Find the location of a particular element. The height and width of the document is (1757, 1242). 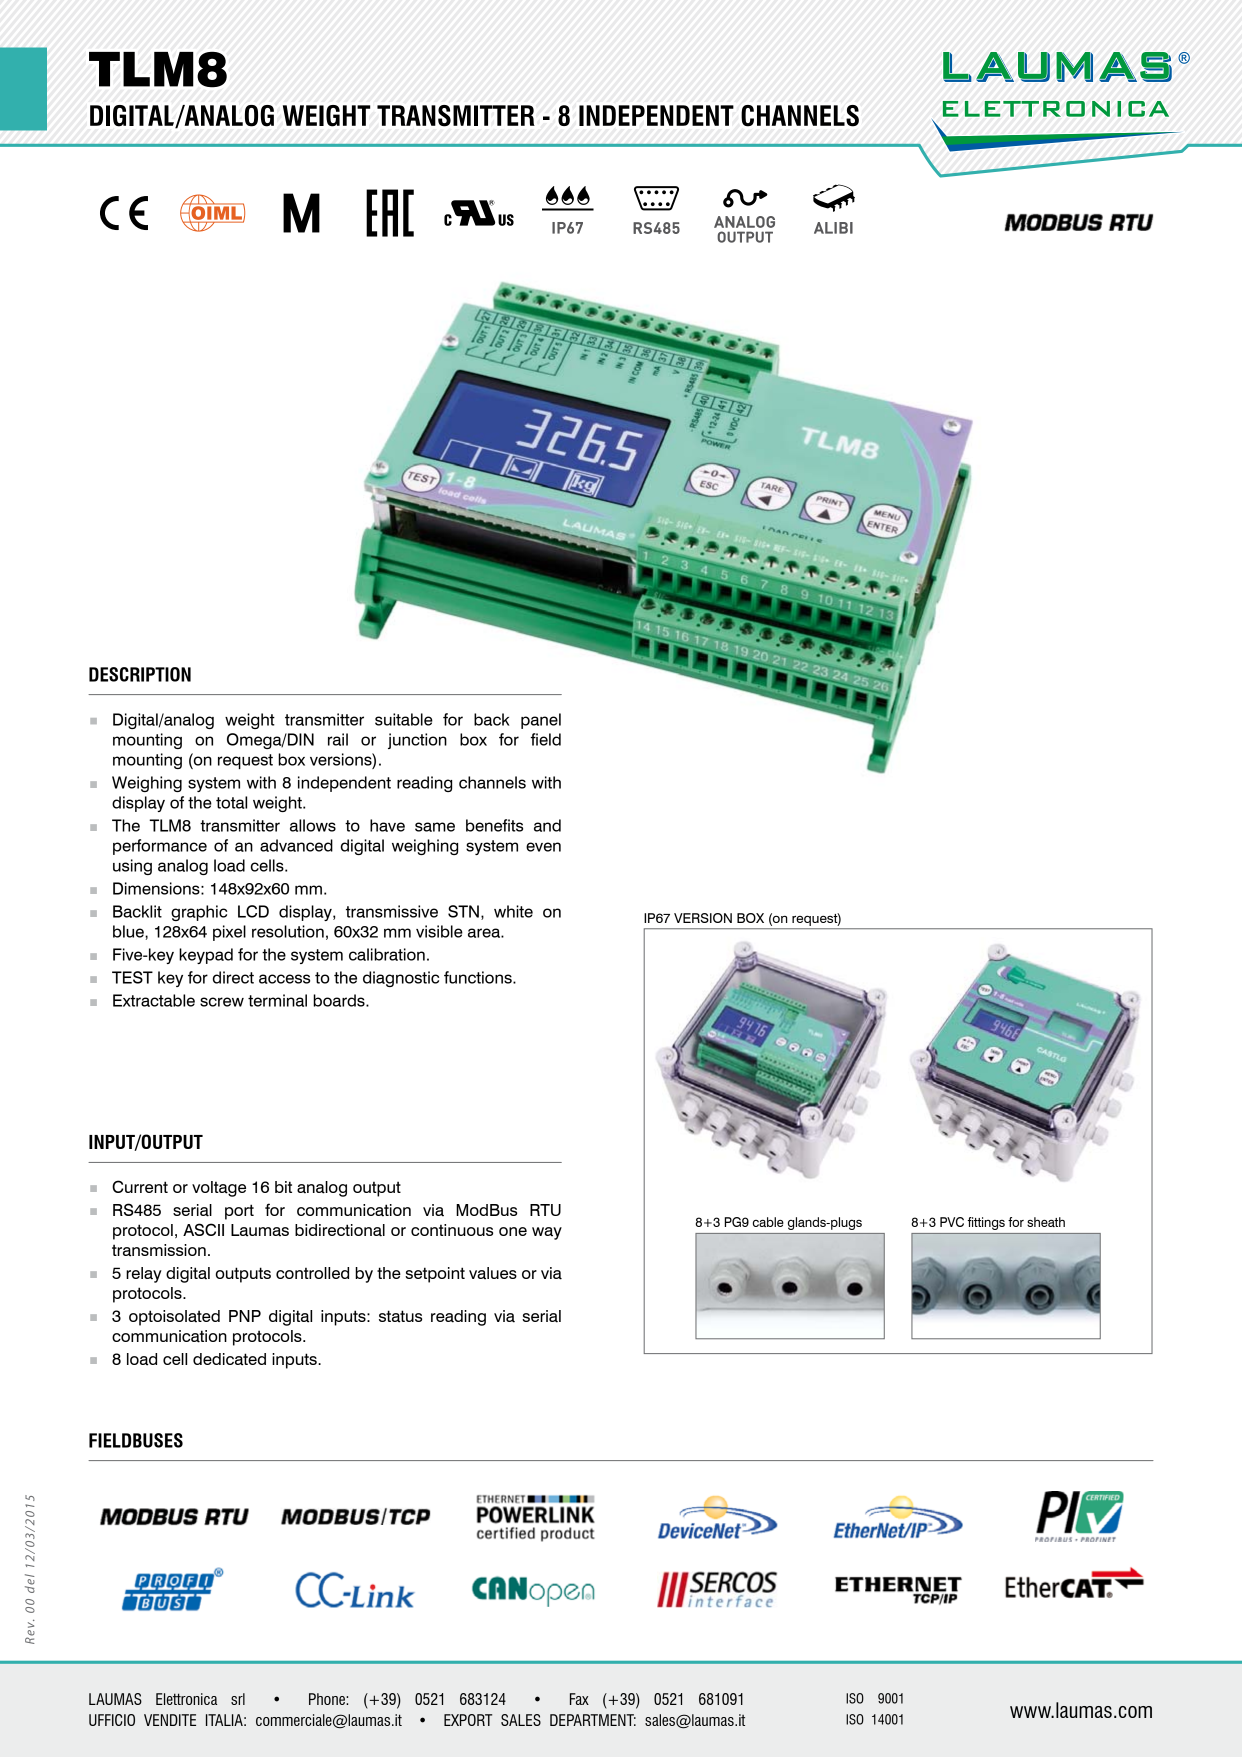

panel is located at coordinates (541, 721).
